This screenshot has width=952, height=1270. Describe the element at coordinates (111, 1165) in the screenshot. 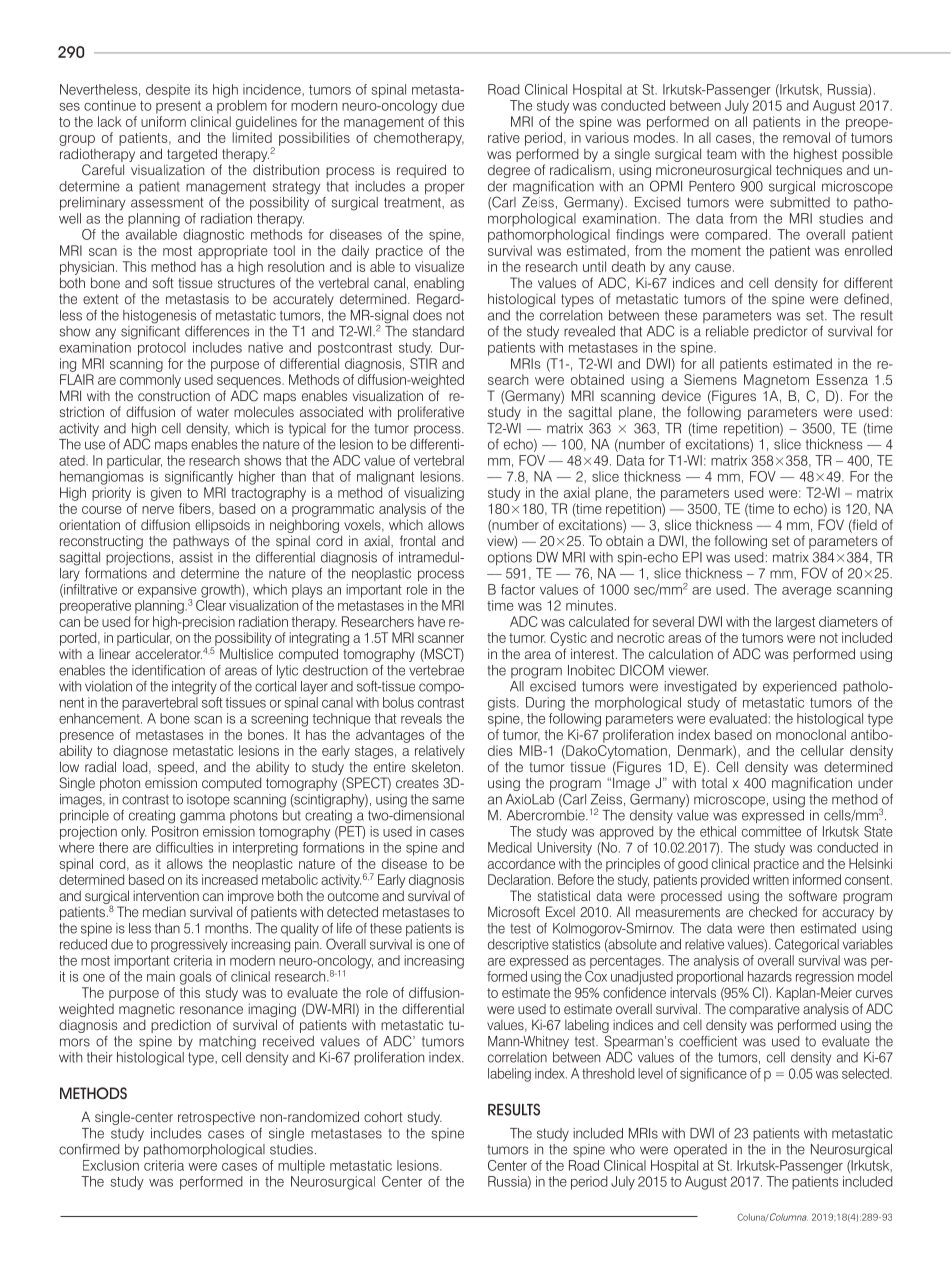

I see `Exclusion` at that location.
